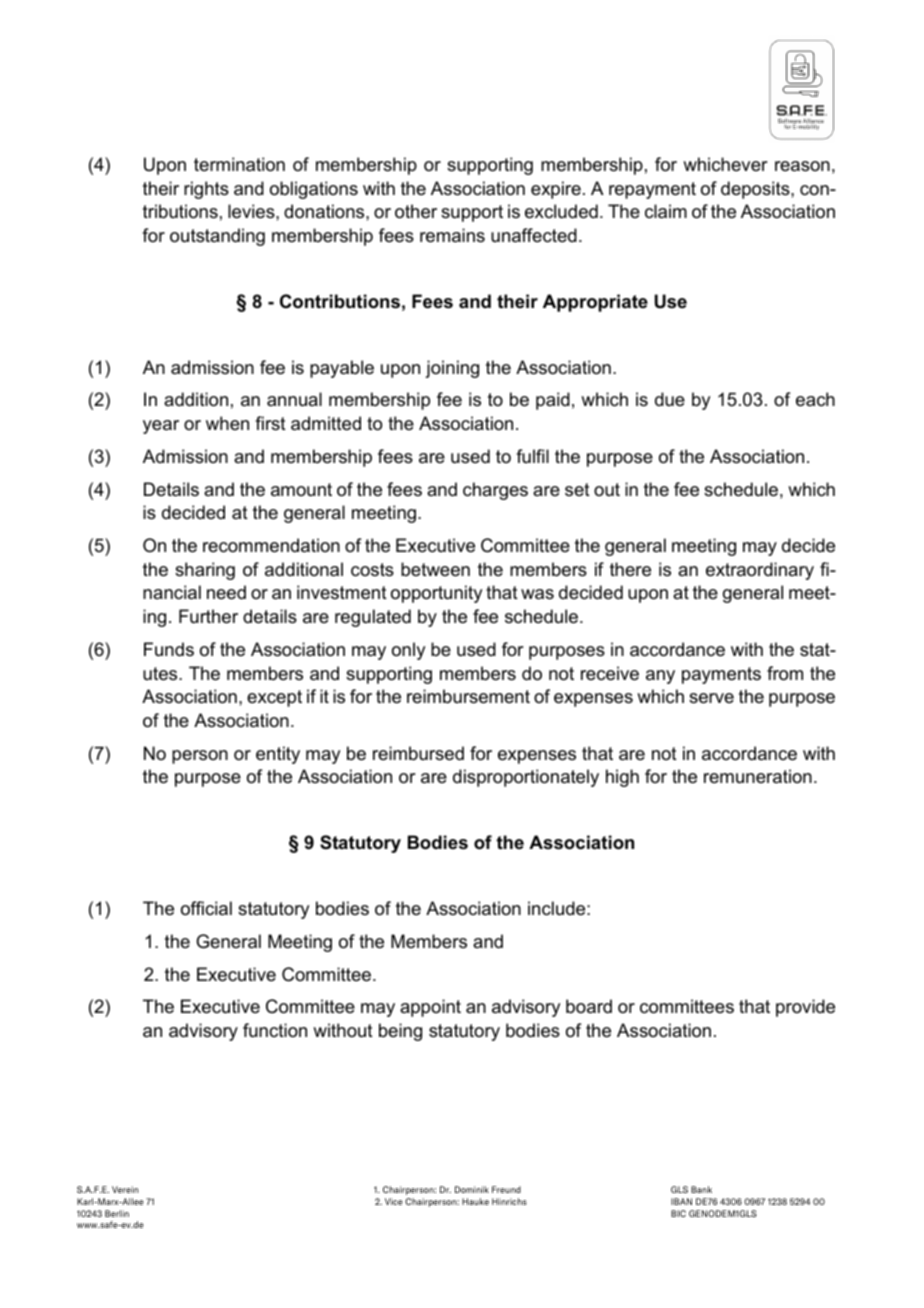 This document has width=924, height=1308. What do you see at coordinates (760, 571) in the document?
I see `extraordinary` at bounding box center [760, 571].
